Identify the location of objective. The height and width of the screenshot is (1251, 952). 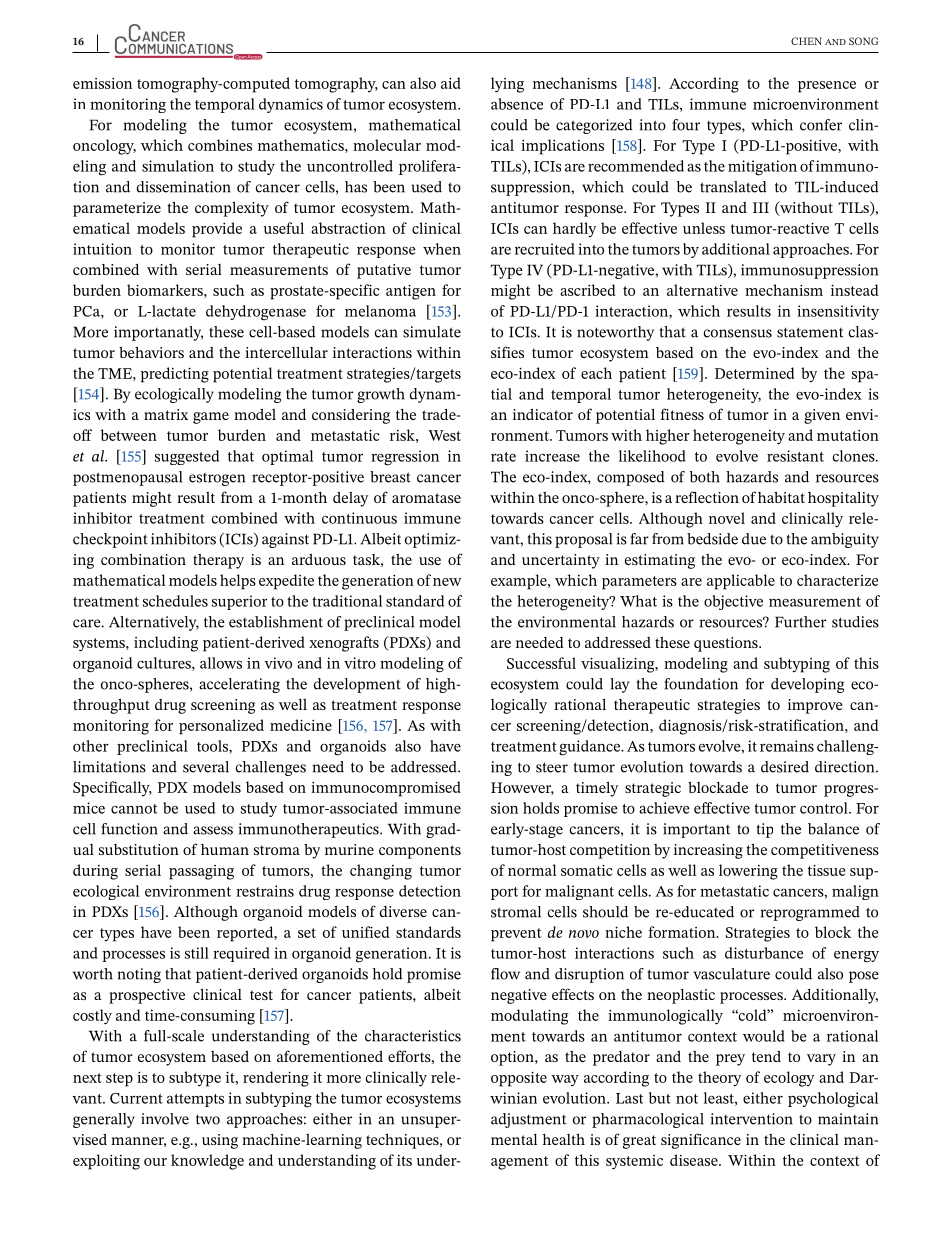
(733, 602).
